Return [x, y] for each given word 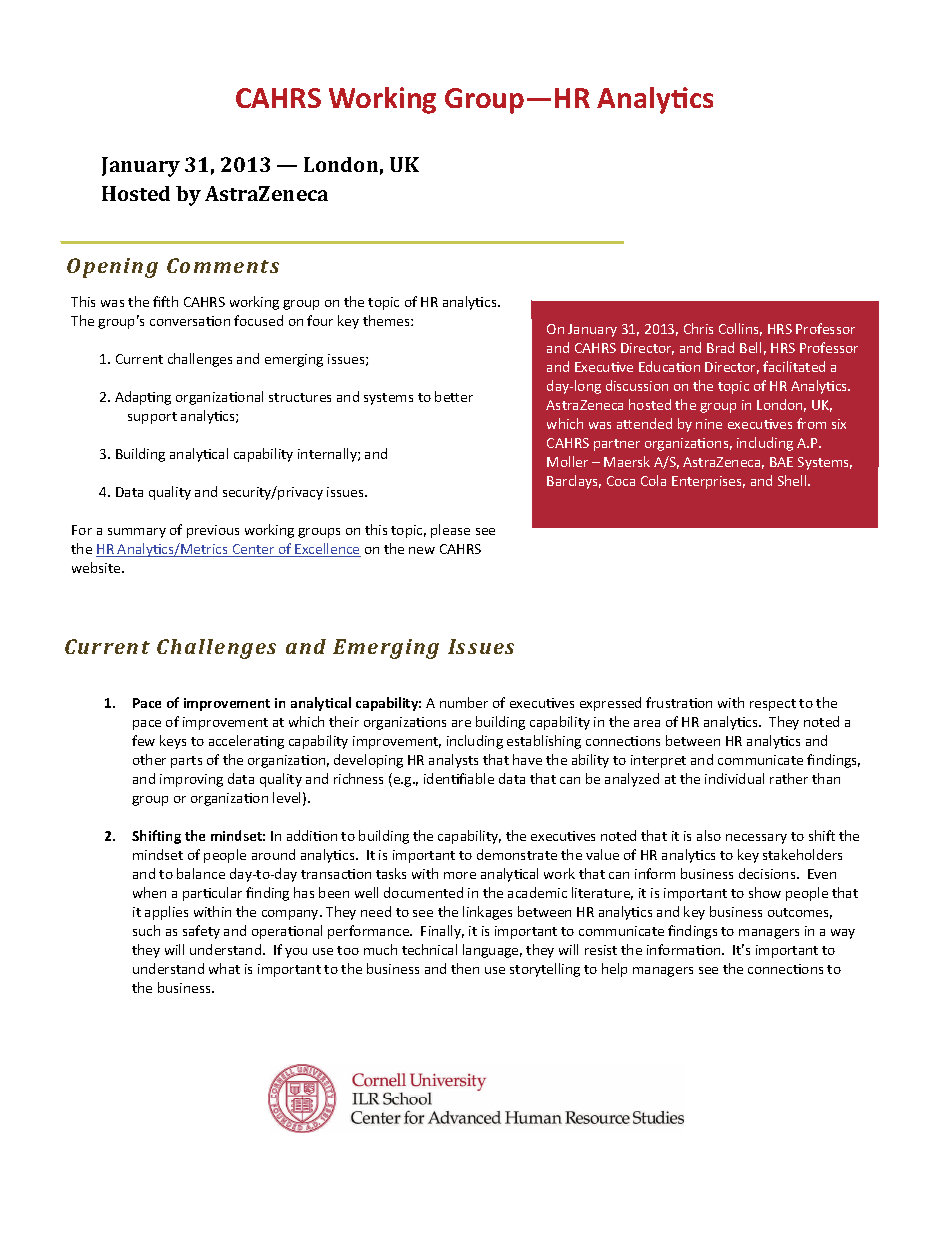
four [320, 320]
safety [201, 932]
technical [429, 949]
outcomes [800, 913]
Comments [223, 265]
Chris [698, 328]
